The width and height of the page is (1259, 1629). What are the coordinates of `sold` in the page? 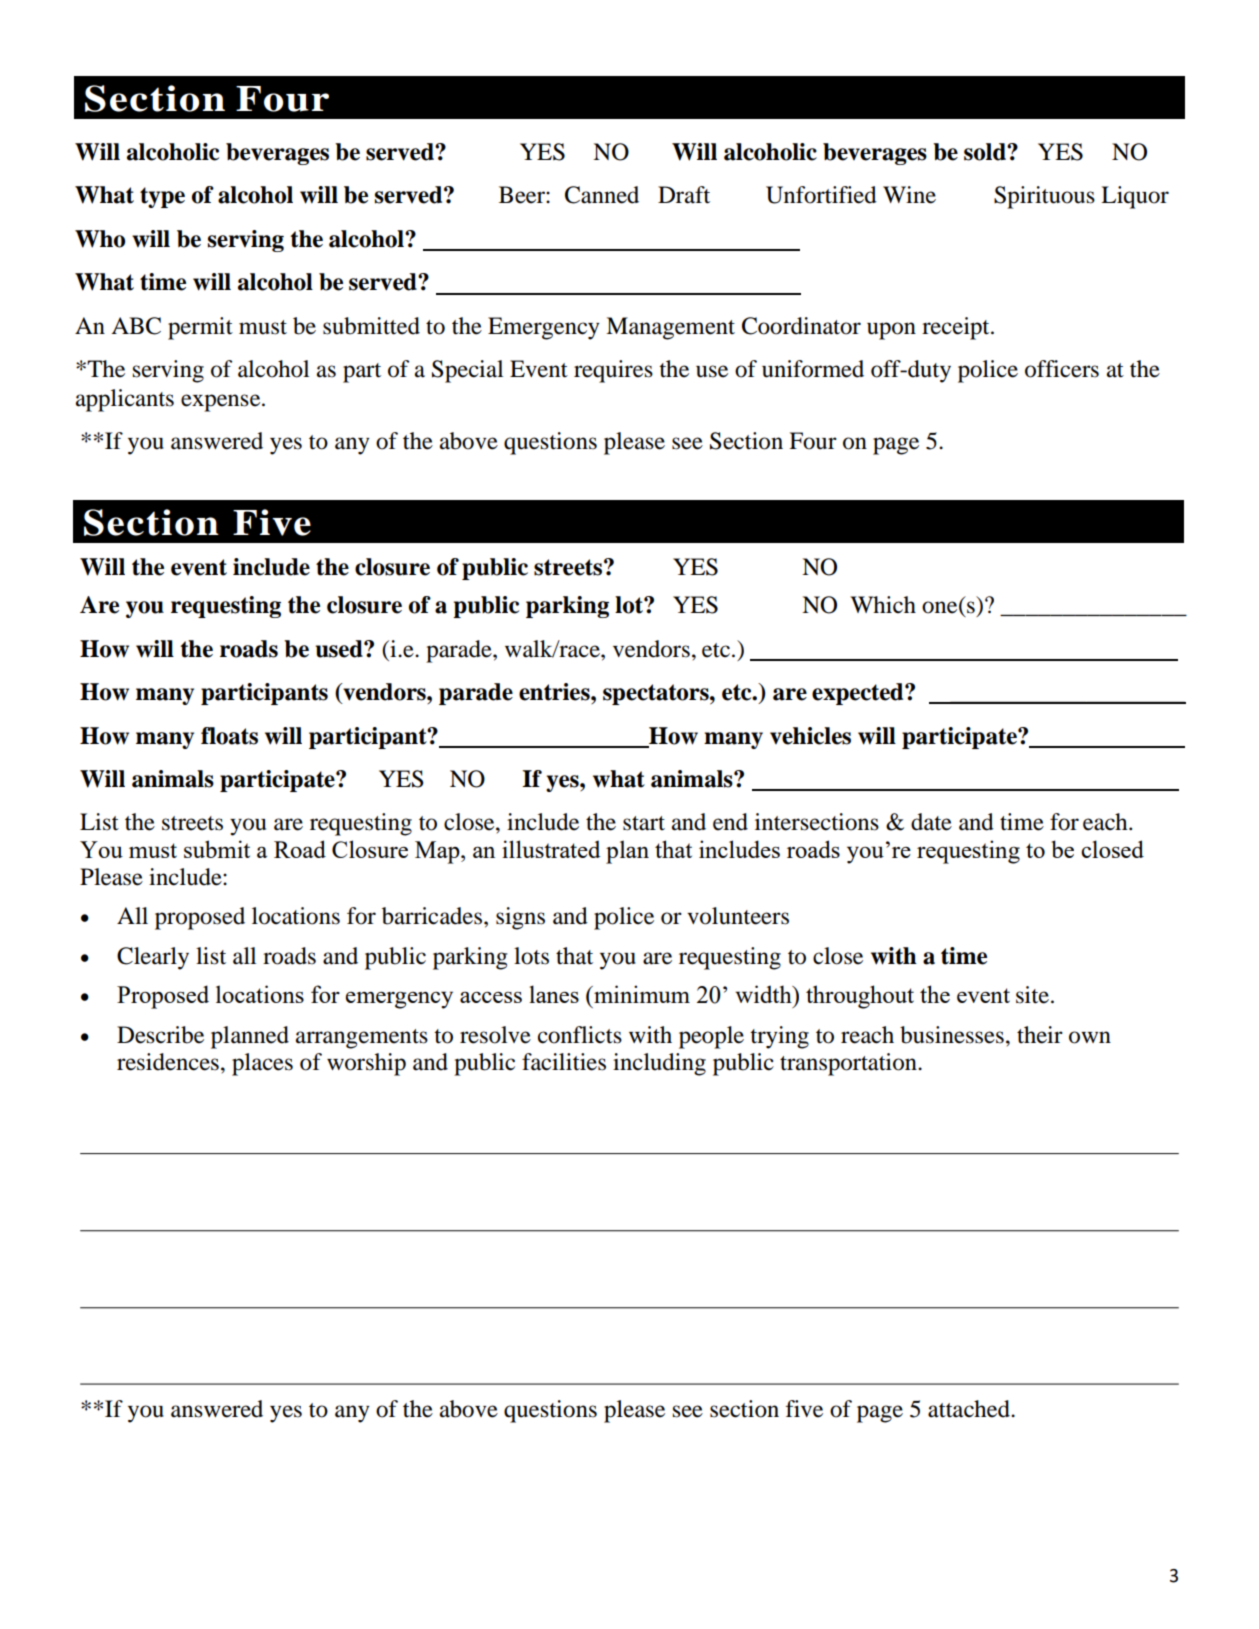 It's located at (986, 152).
